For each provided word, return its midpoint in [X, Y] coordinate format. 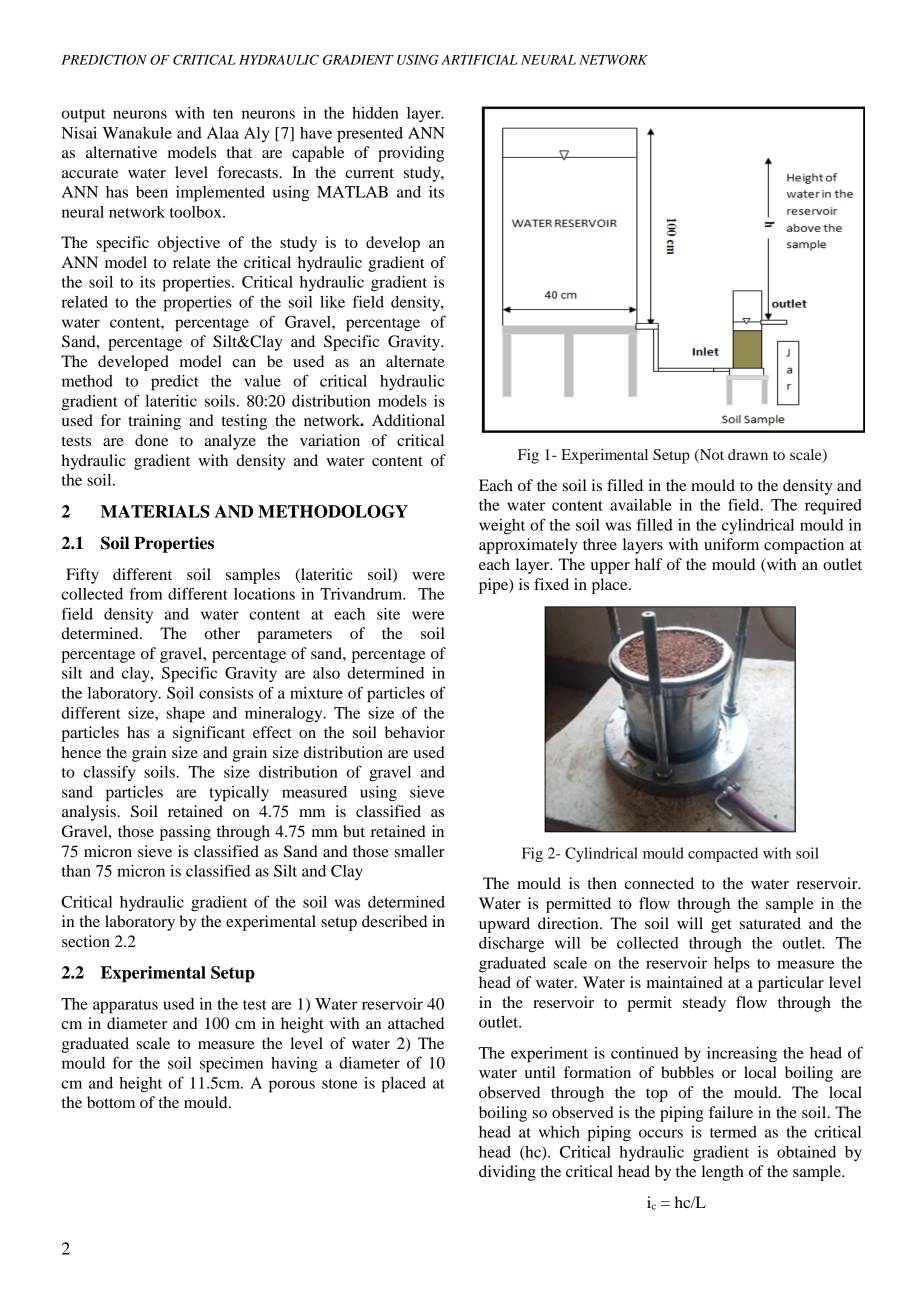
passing [185, 833]
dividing [507, 1173]
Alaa [223, 133]
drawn [748, 454]
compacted [723, 854]
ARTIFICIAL [479, 60]
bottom [111, 1102]
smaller [420, 851]
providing [411, 154]
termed [733, 1132]
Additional [408, 420]
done [151, 440]
